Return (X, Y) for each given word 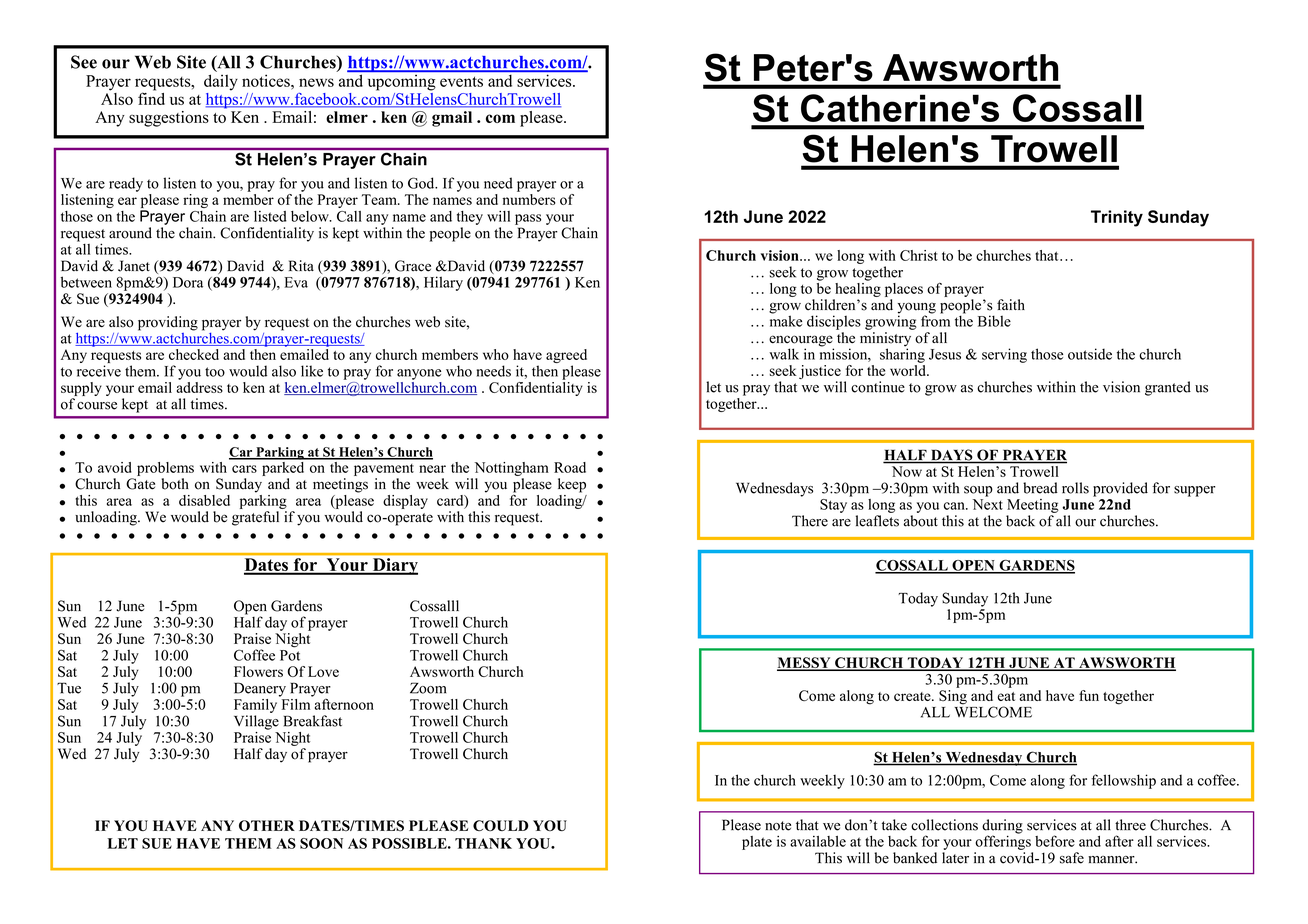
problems (165, 469)
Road (570, 467)
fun (1089, 695)
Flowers (258, 671)
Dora (188, 282)
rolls (1075, 488)
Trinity (1117, 218)
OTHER (267, 825)
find (151, 97)
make (786, 320)
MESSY (805, 664)
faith (1011, 304)
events (461, 81)
